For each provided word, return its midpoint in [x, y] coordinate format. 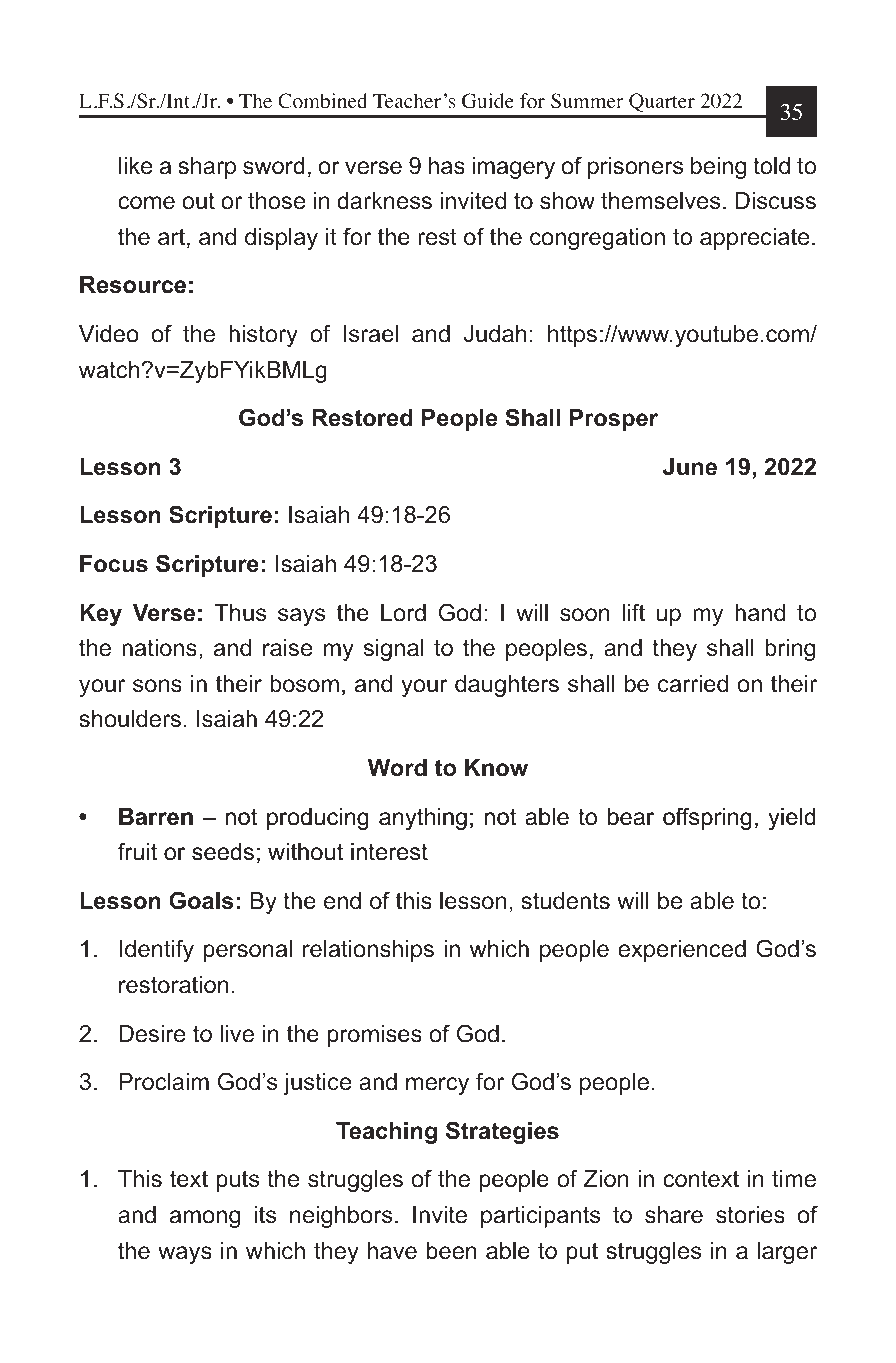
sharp [207, 168]
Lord [403, 613]
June [690, 467]
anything [423, 819]
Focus [114, 564]
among [205, 1219]
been [452, 1251]
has [447, 166]
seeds [223, 852]
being [718, 168]
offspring [707, 818]
